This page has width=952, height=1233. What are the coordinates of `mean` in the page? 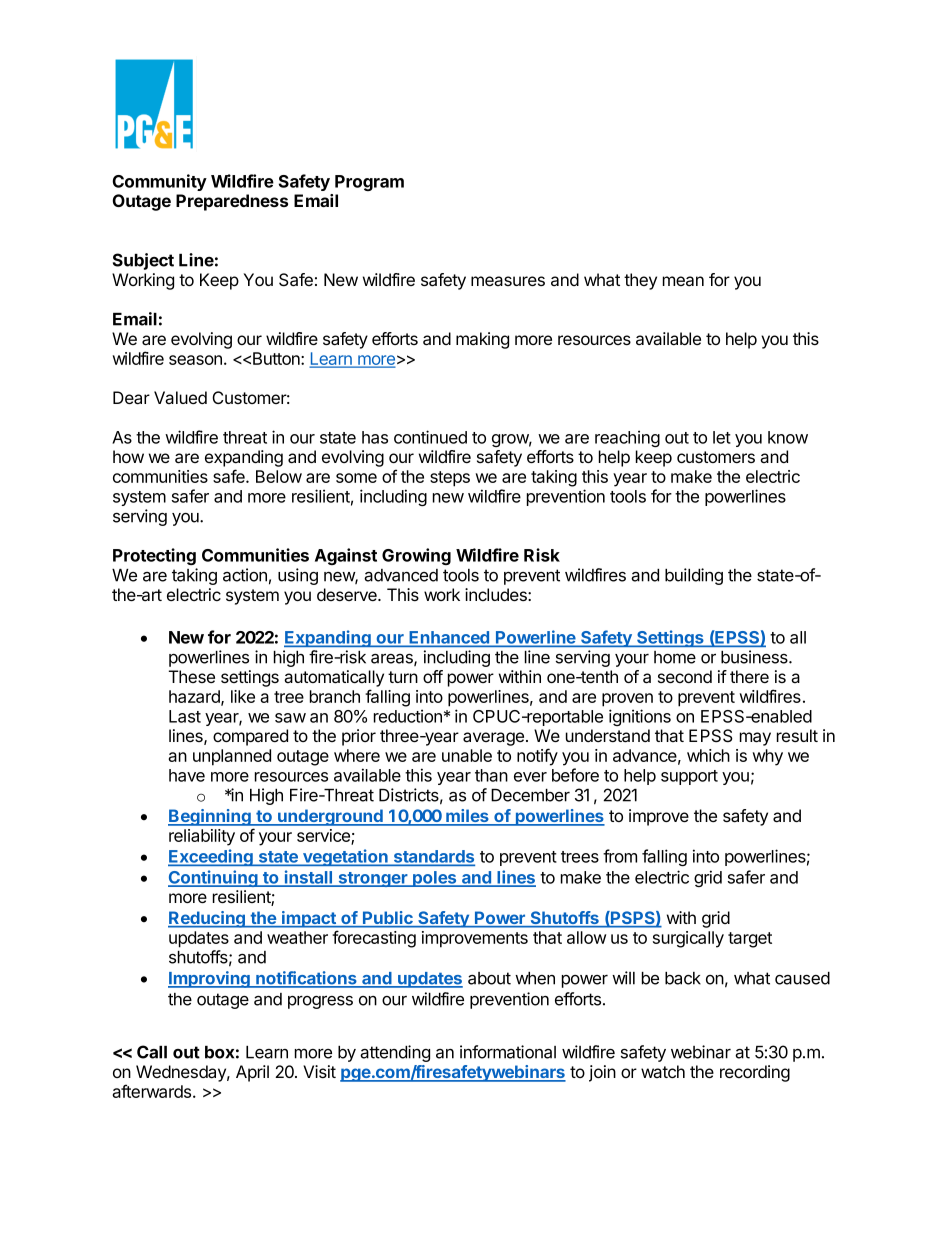 It's located at (683, 281).
